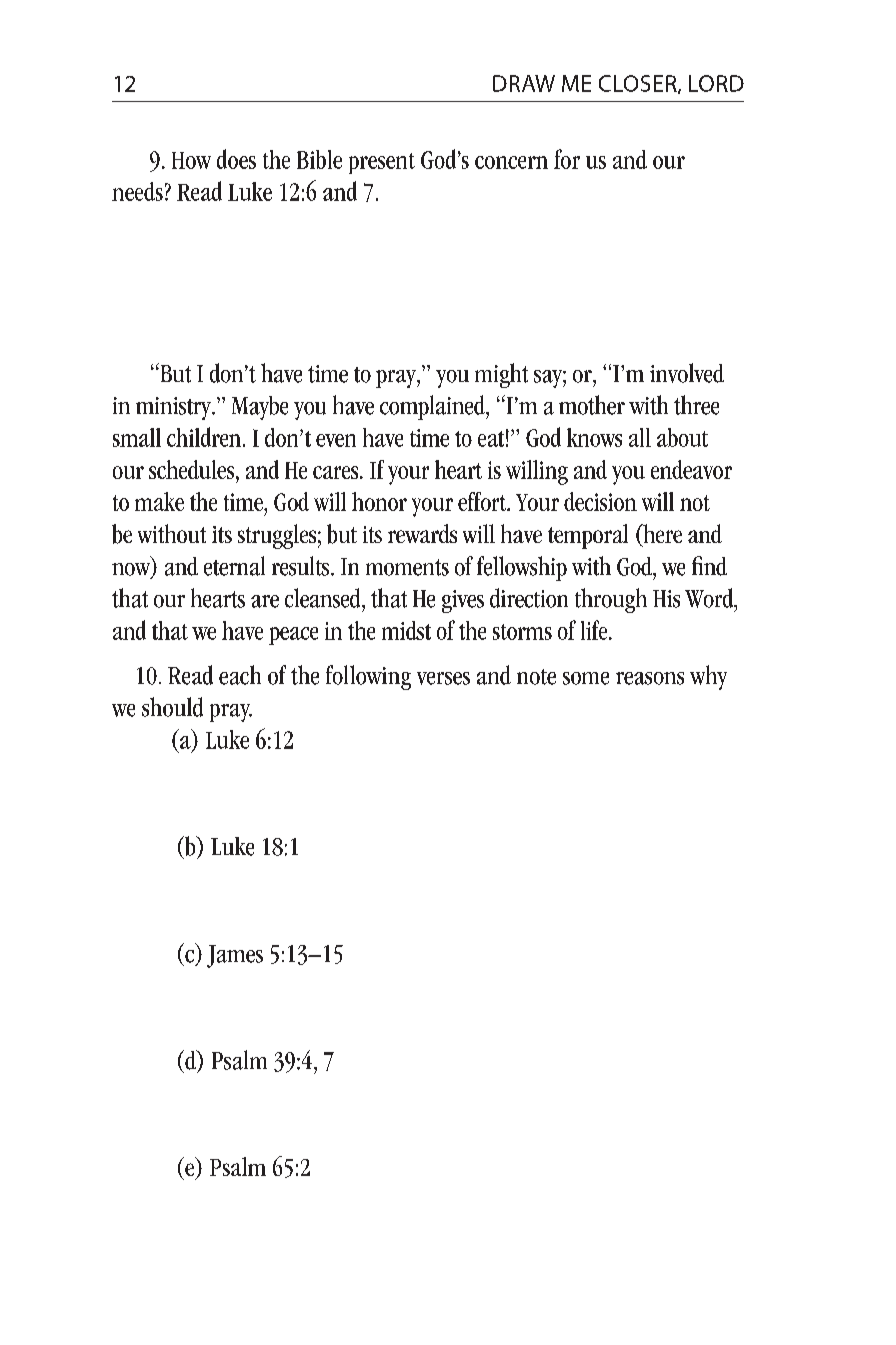 The image size is (896, 1345). Describe the element at coordinates (159, 501) in the document. I see `make` at that location.
